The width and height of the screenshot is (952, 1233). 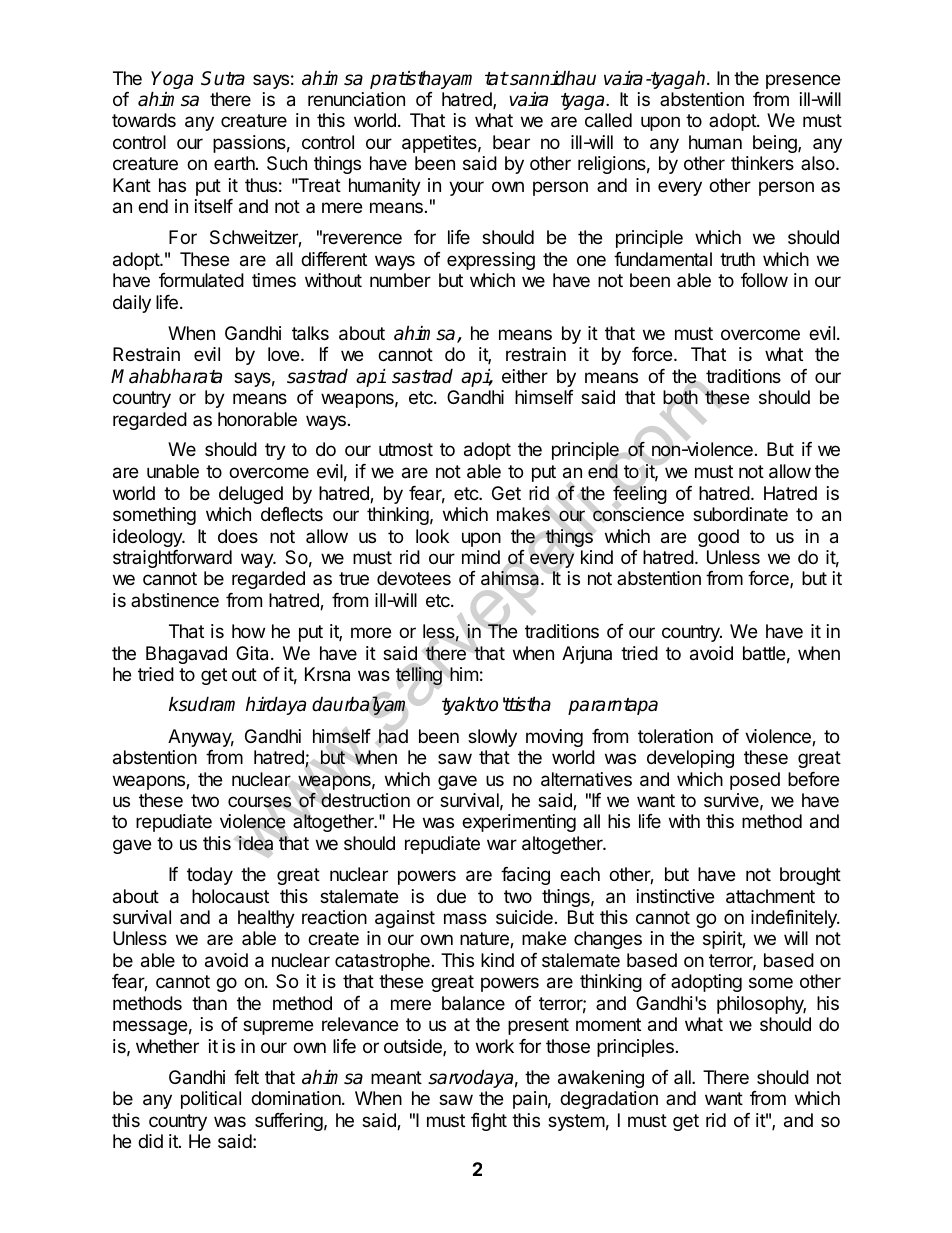 What do you see at coordinates (609, 1100) in the screenshot?
I see `degradation` at bounding box center [609, 1100].
